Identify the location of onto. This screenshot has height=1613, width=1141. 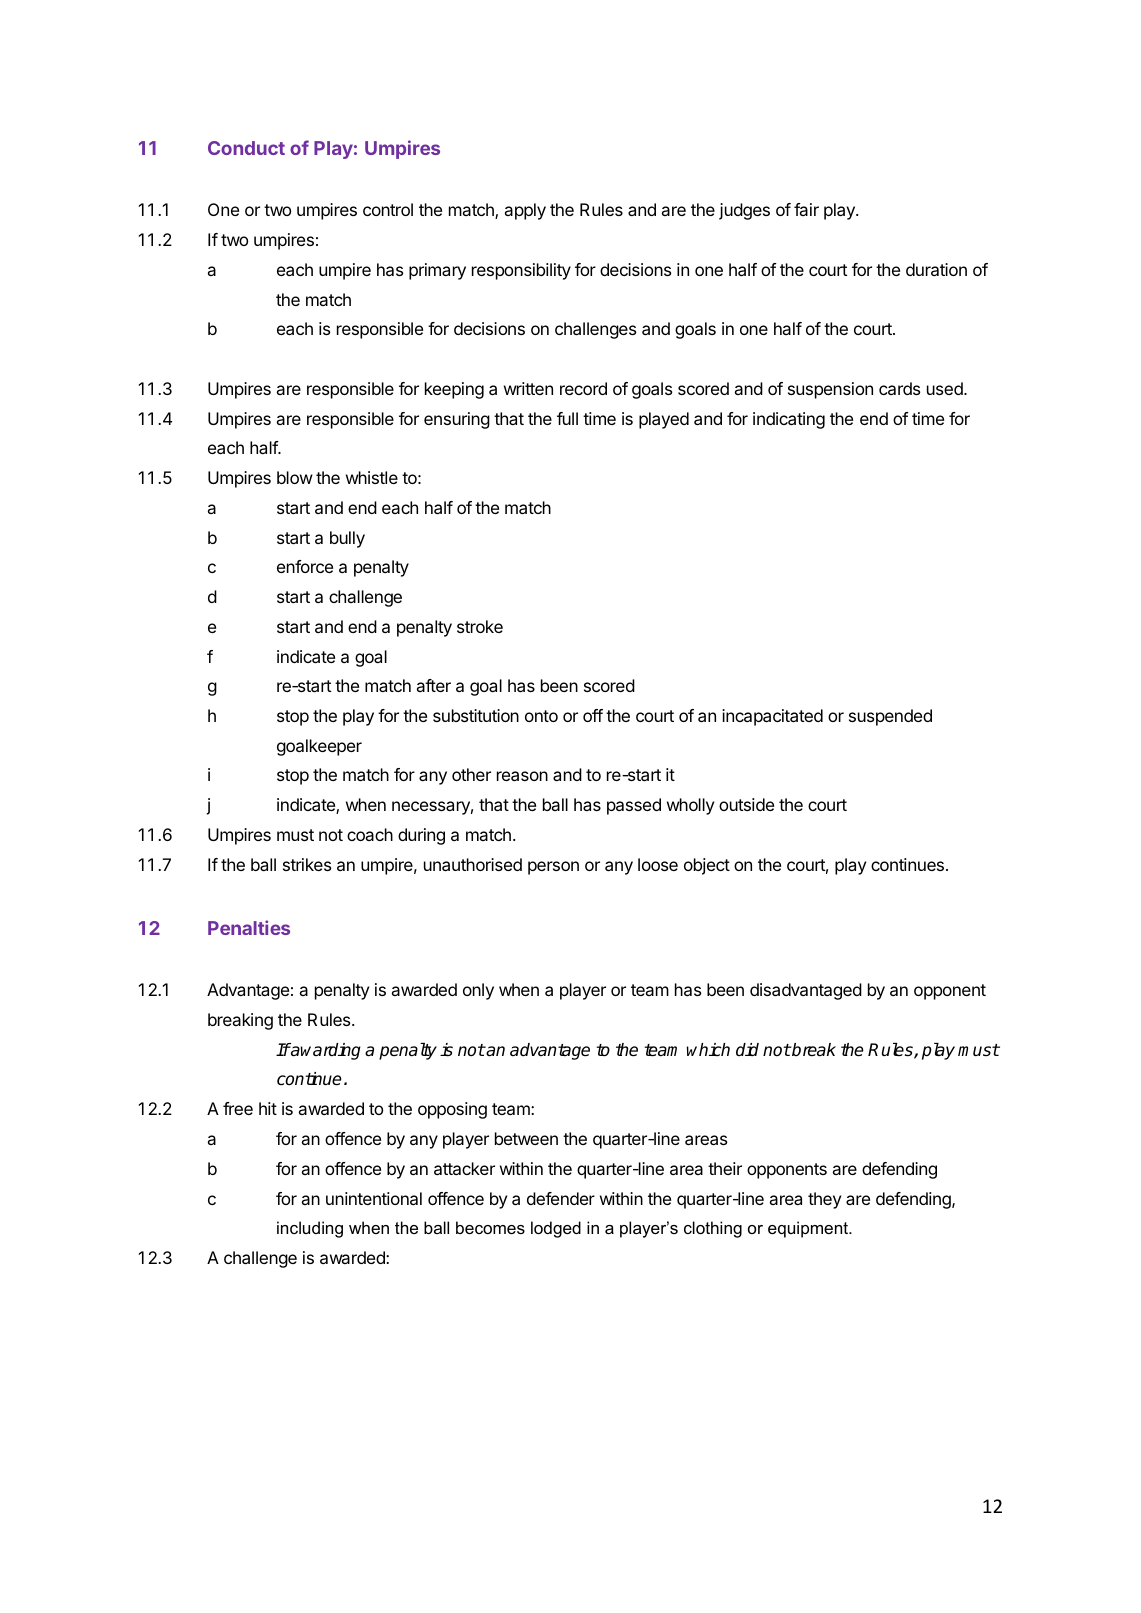
(541, 716).
